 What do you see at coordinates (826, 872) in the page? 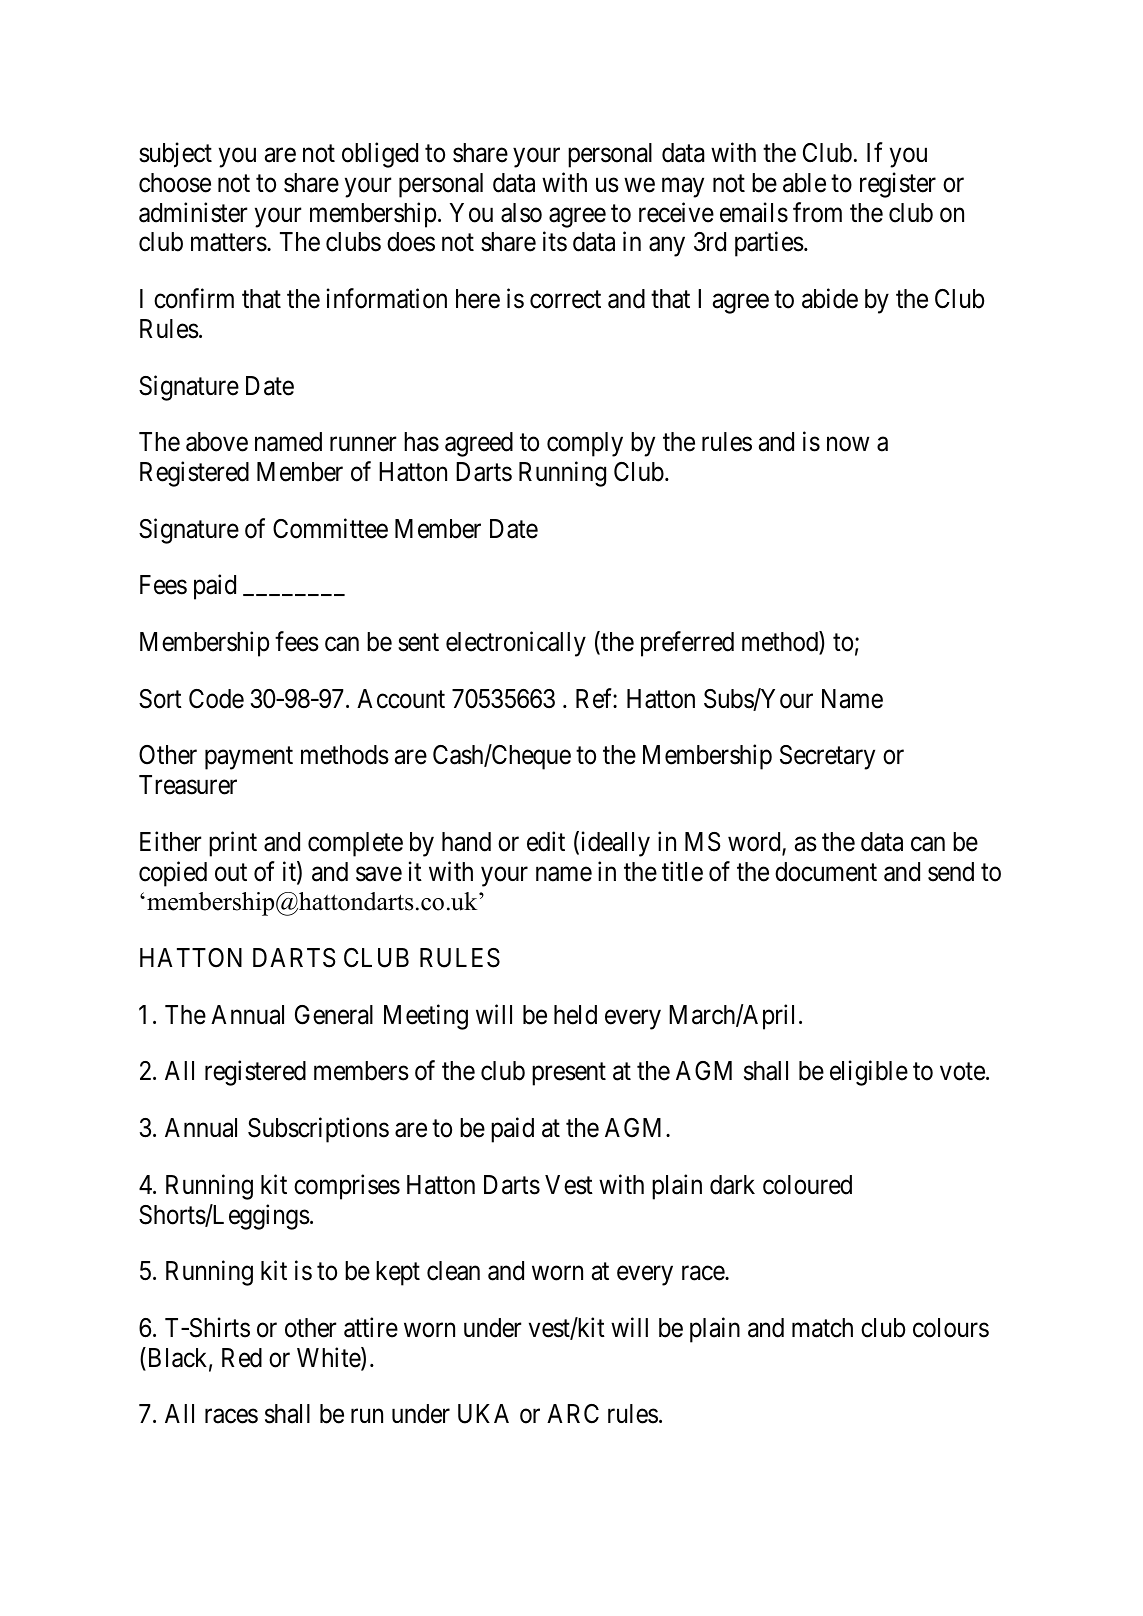
I see `document` at bounding box center [826, 872].
